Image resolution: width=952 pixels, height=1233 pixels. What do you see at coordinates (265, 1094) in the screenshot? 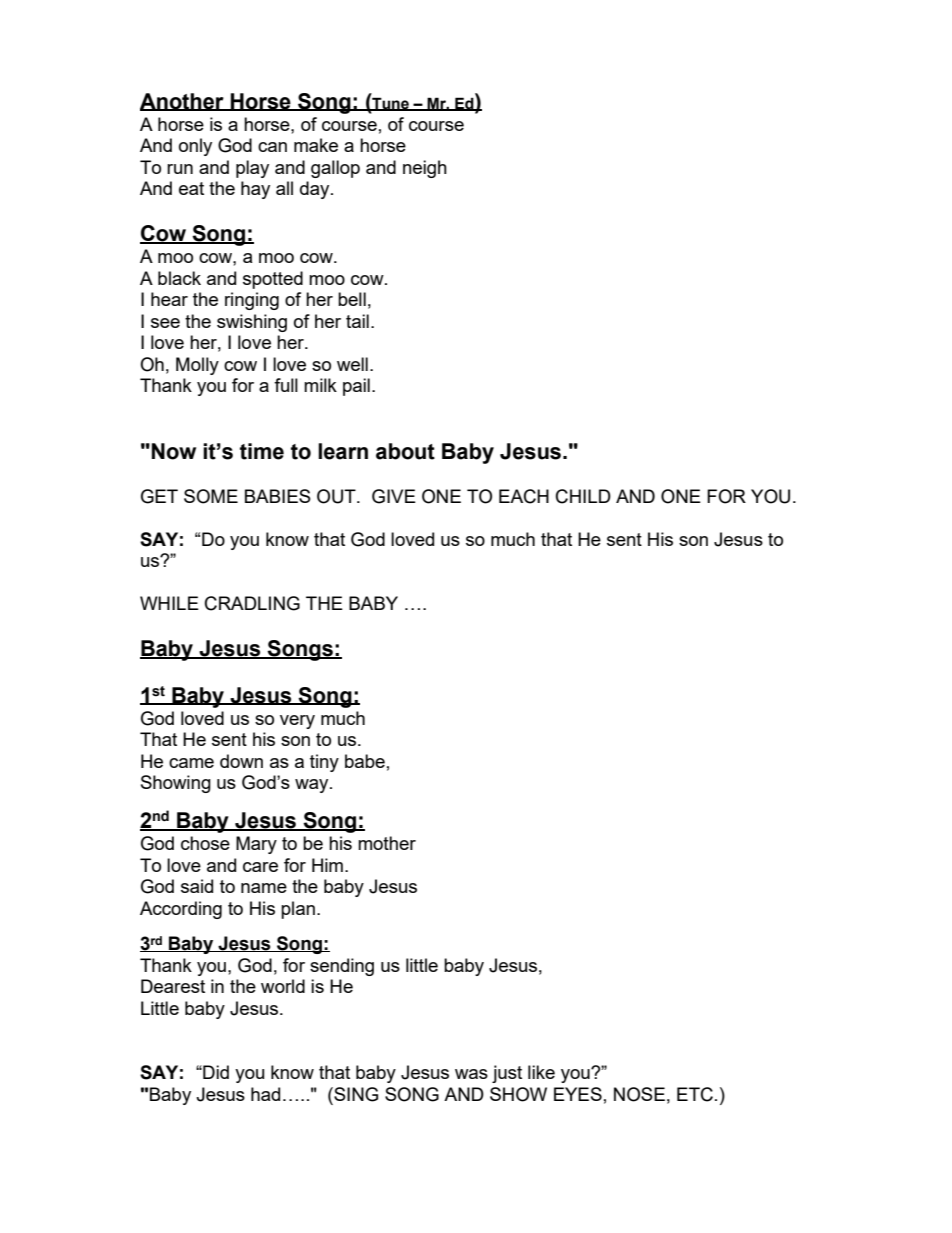
I see `had` at bounding box center [265, 1094].
